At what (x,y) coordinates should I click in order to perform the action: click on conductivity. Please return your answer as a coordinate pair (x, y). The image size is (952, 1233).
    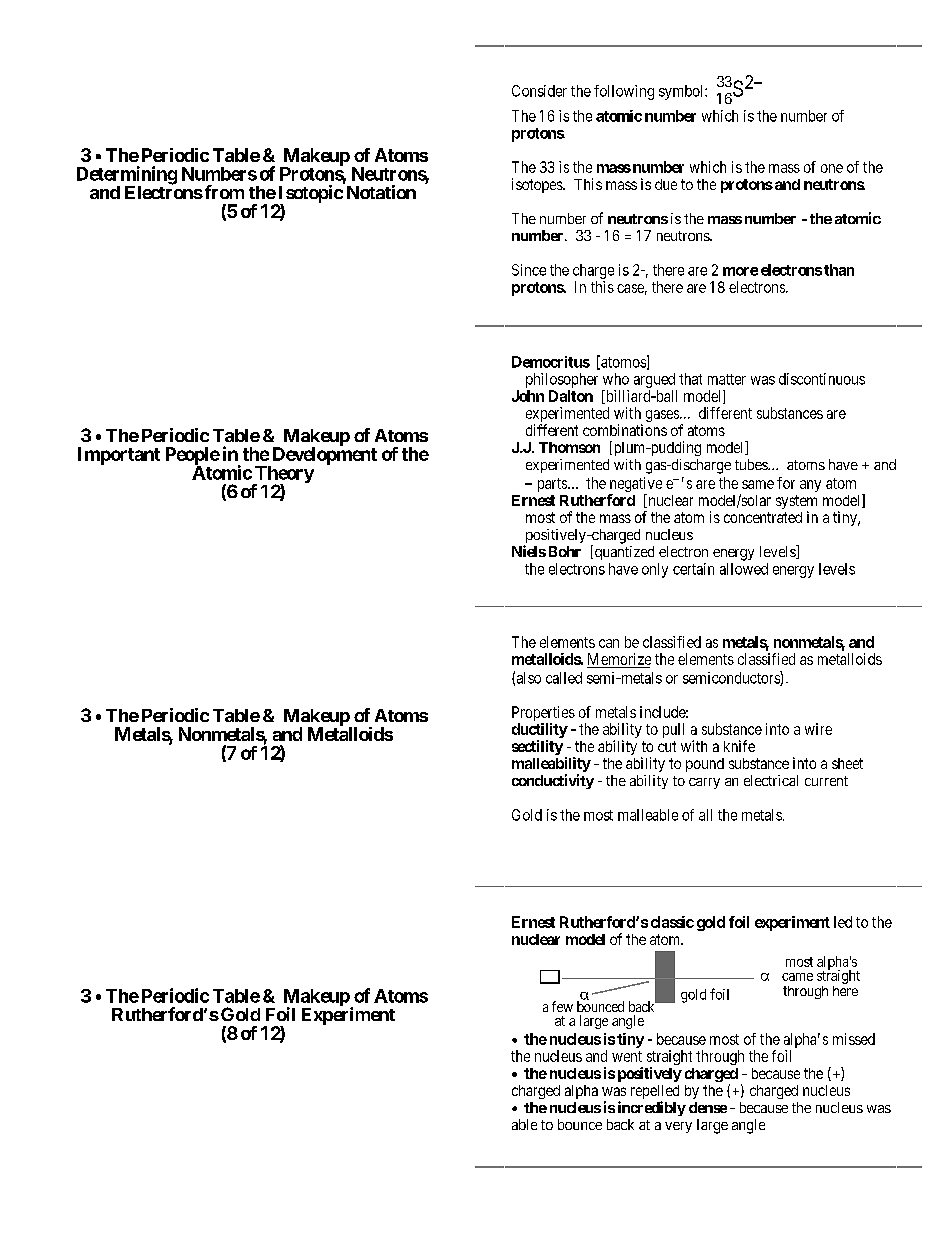
    Looking at the image, I should click on (553, 781).
